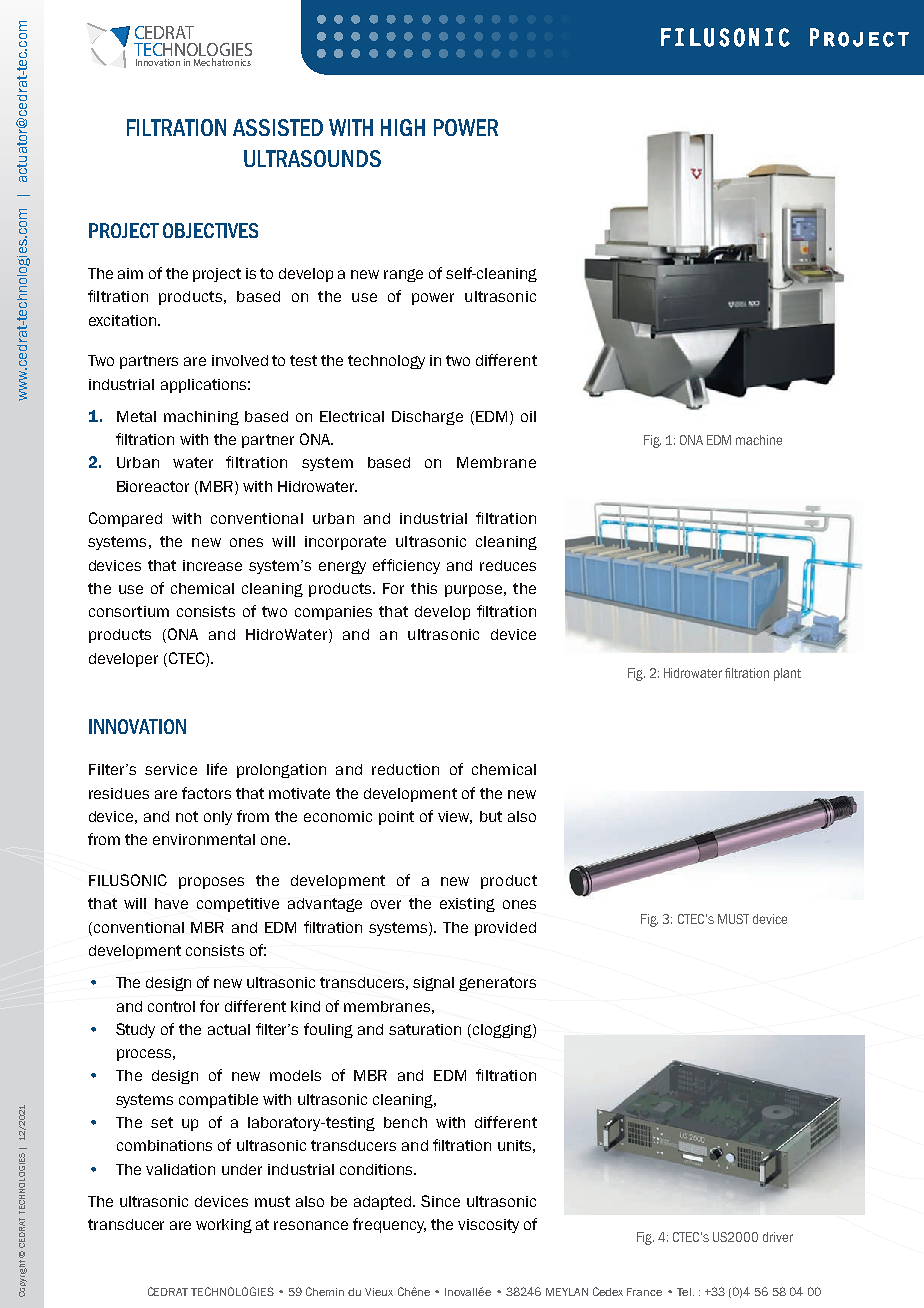 The width and height of the screenshot is (924, 1308). I want to click on Discharge, so click(427, 418).
